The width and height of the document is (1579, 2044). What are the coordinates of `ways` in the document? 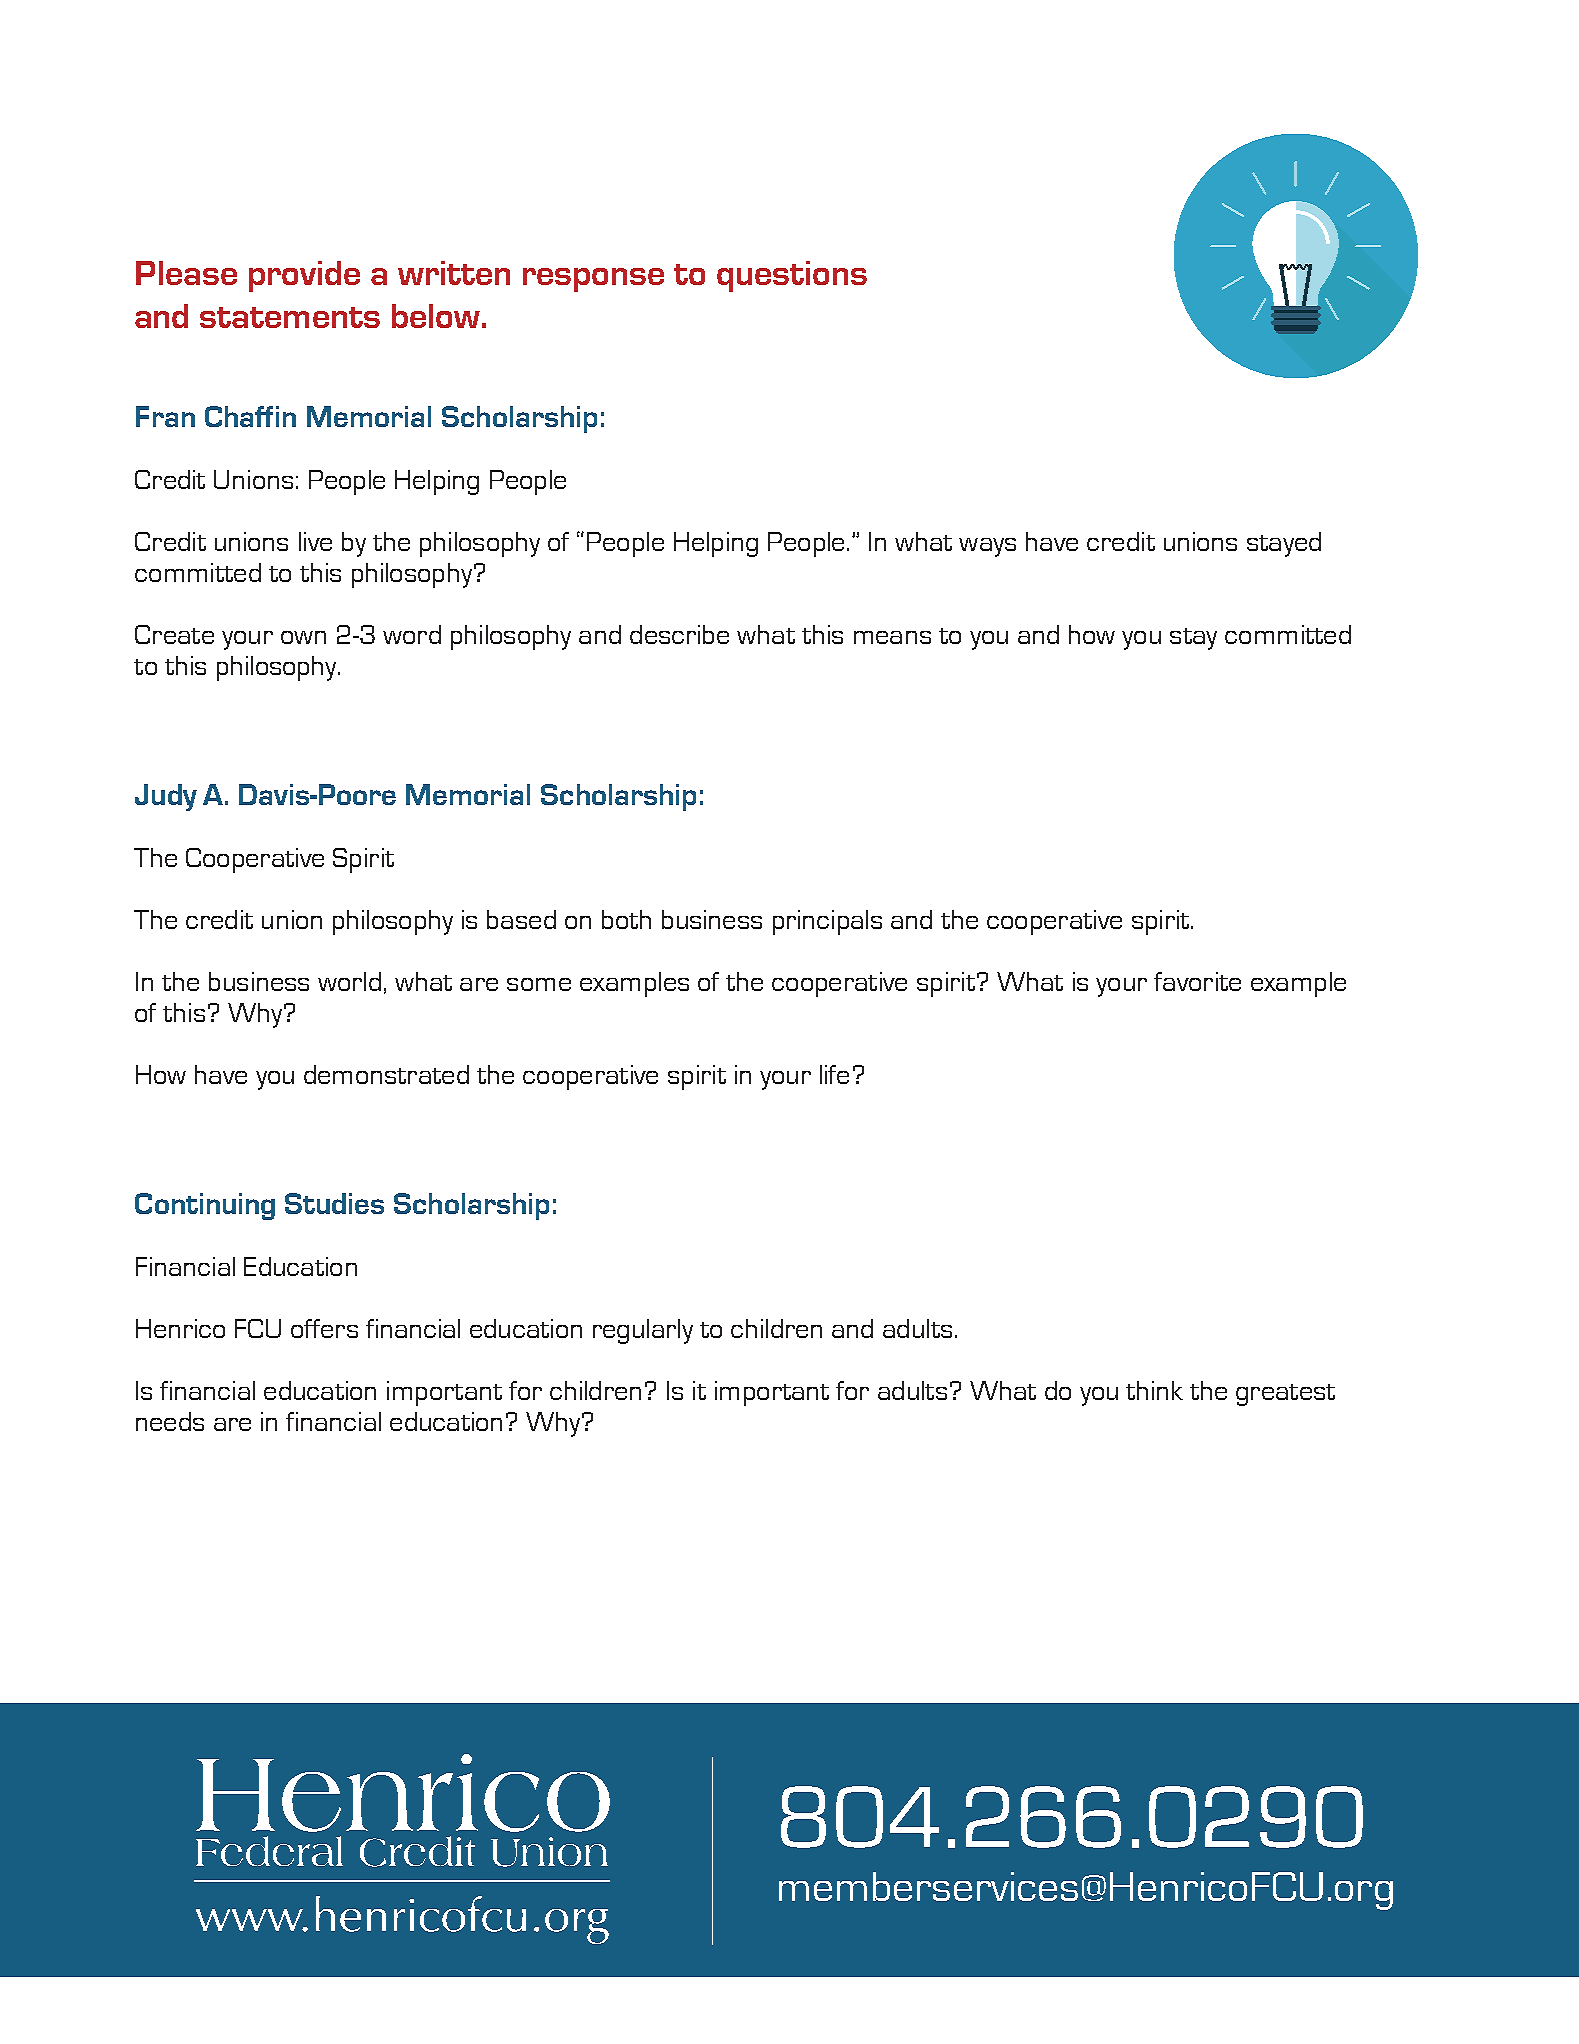 It's located at (987, 547).
